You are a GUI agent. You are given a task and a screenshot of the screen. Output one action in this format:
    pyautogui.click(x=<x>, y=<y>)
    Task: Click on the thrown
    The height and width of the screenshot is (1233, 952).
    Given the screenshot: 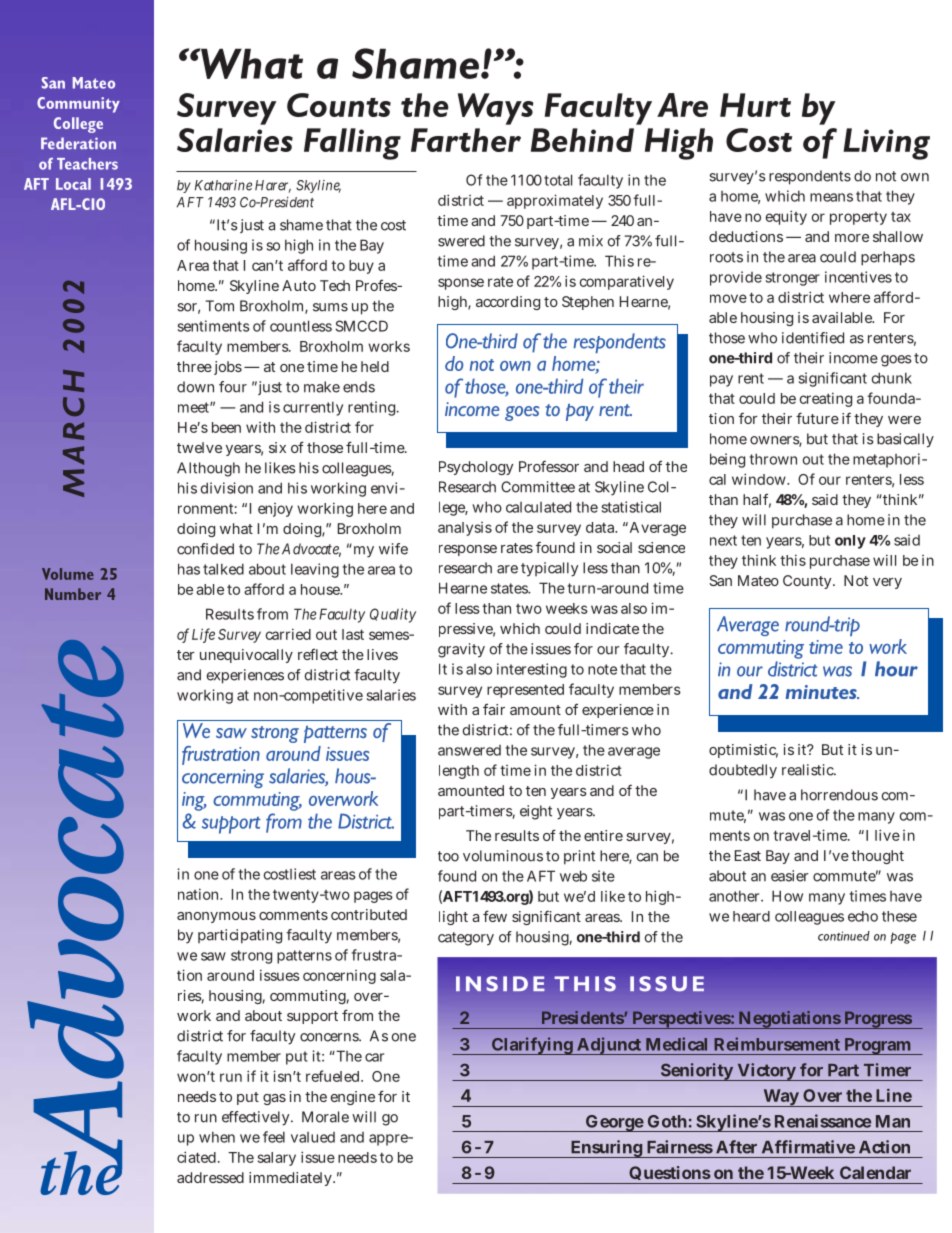 What is the action you would take?
    pyautogui.click(x=773, y=459)
